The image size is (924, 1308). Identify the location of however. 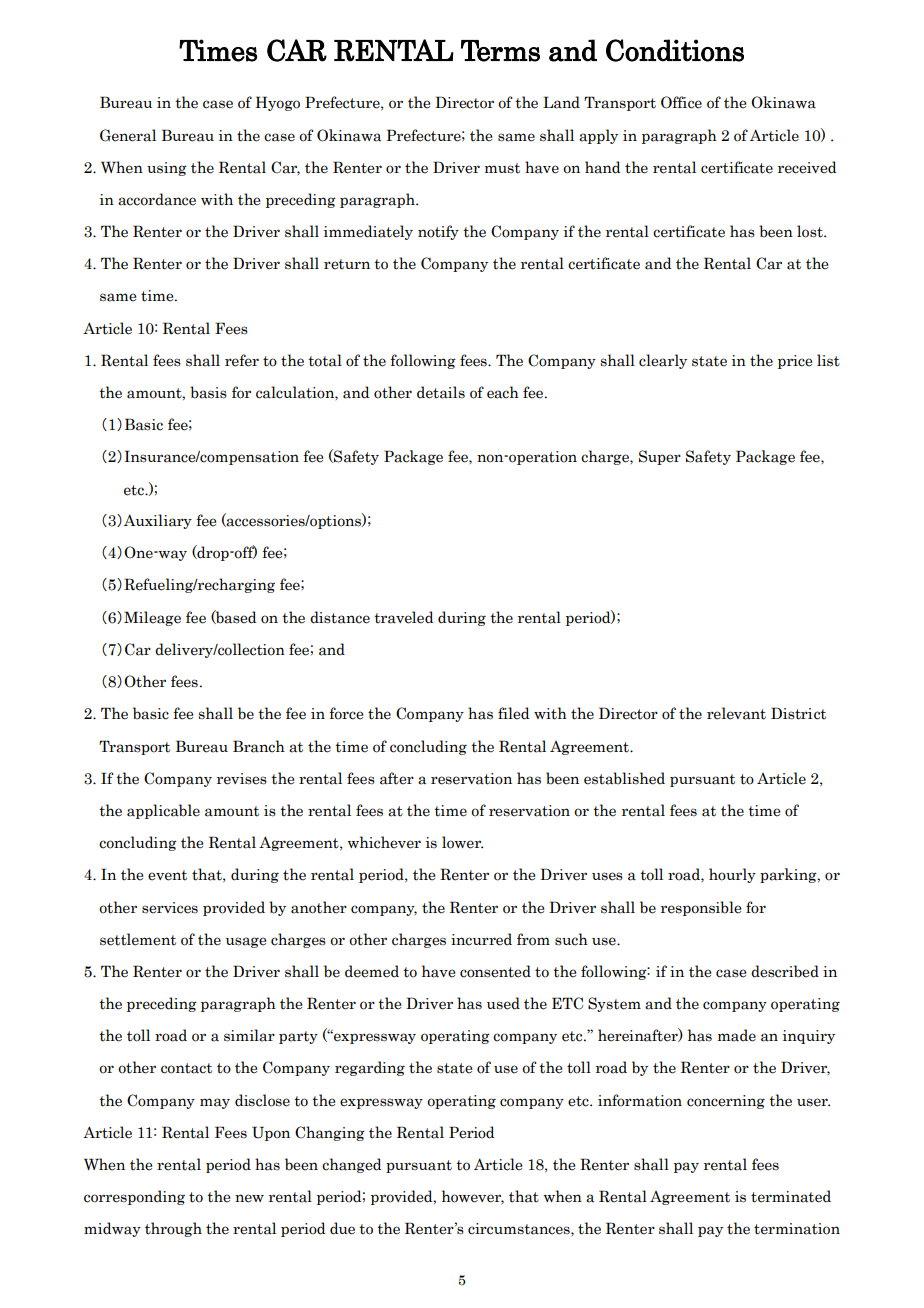
(473, 1197).
